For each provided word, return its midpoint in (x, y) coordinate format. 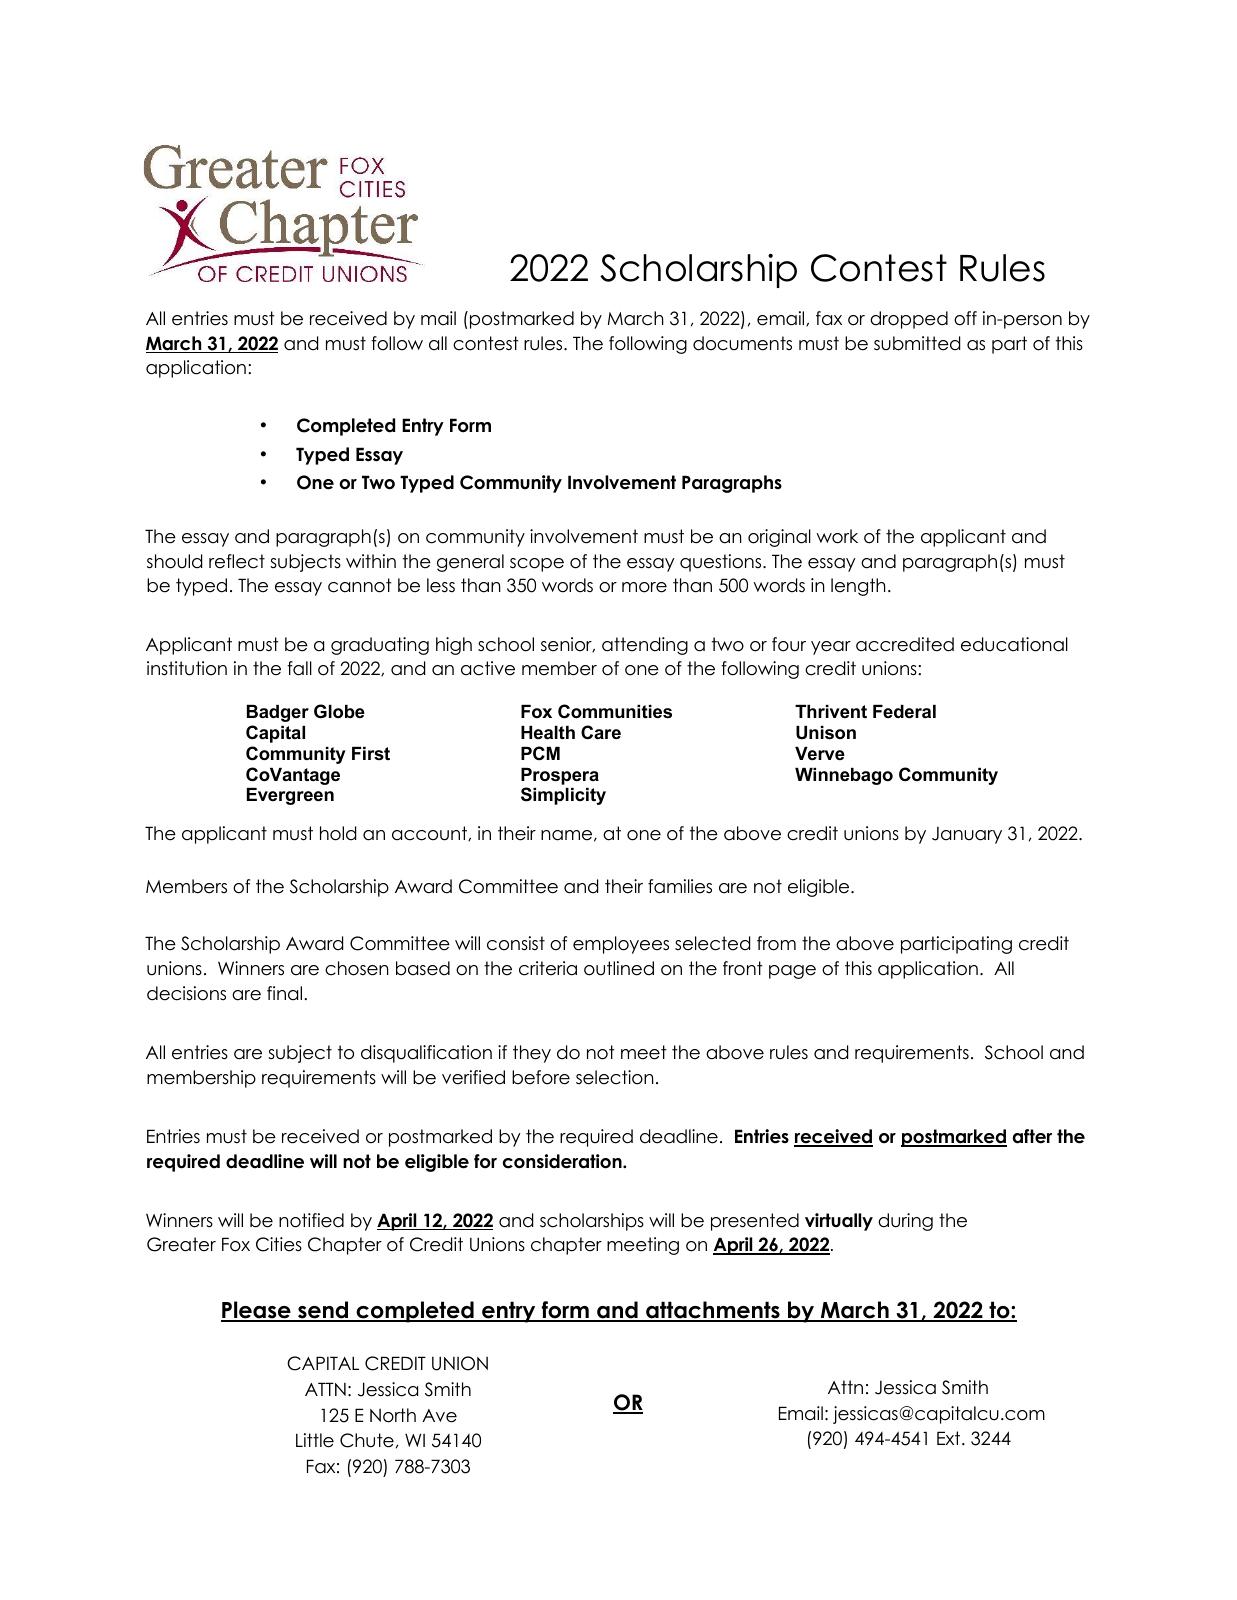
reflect (237, 561)
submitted (917, 343)
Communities (615, 711)
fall (299, 668)
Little (315, 1440)
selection (615, 1077)
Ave (439, 1416)
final (286, 993)
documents (742, 343)
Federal (904, 712)
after (1032, 1136)
